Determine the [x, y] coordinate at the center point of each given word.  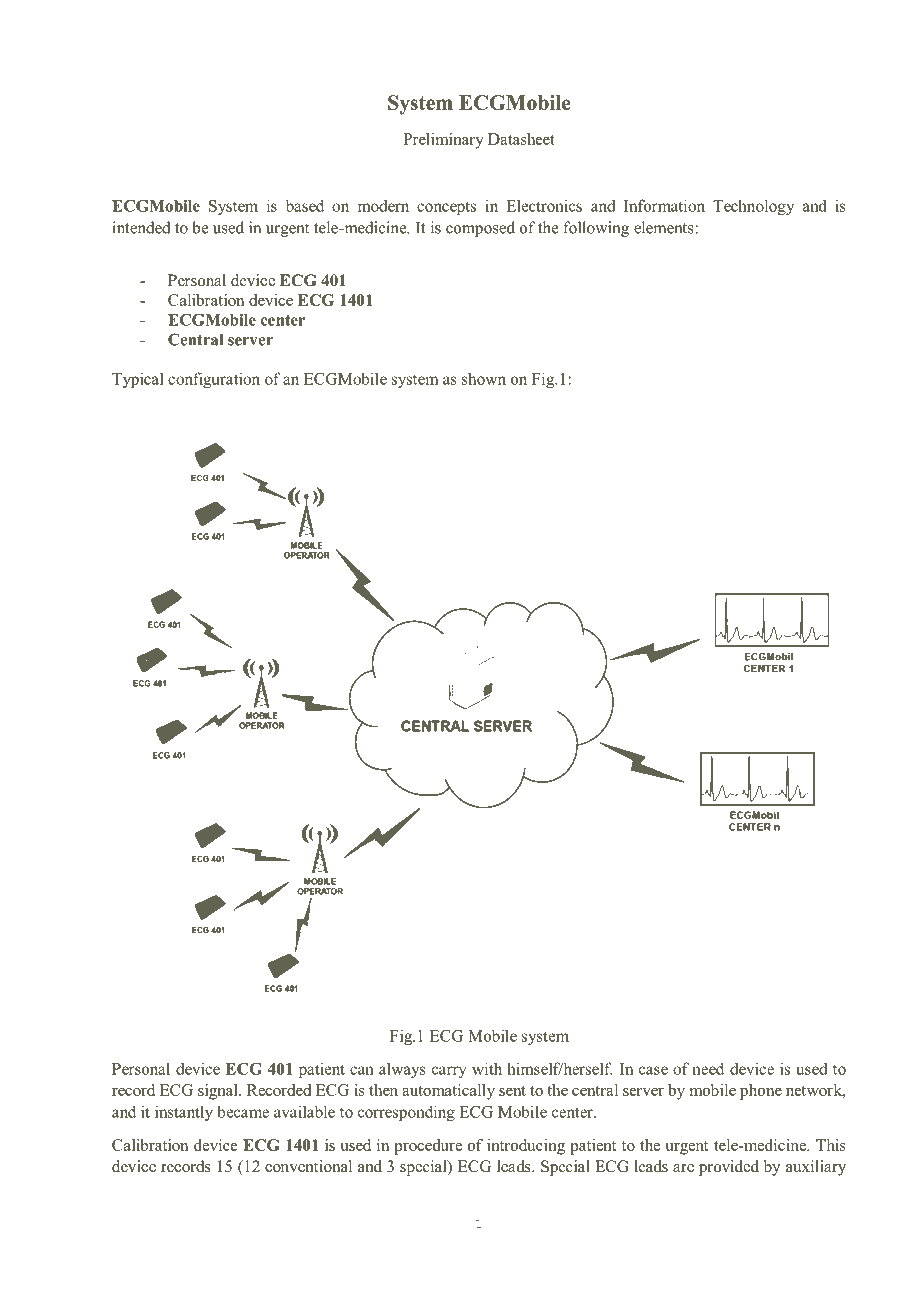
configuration [214, 380]
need [708, 1068]
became [243, 1111]
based [305, 205]
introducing [526, 1147]
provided [729, 1168]
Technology [753, 207]
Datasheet [521, 139]
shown [484, 378]
